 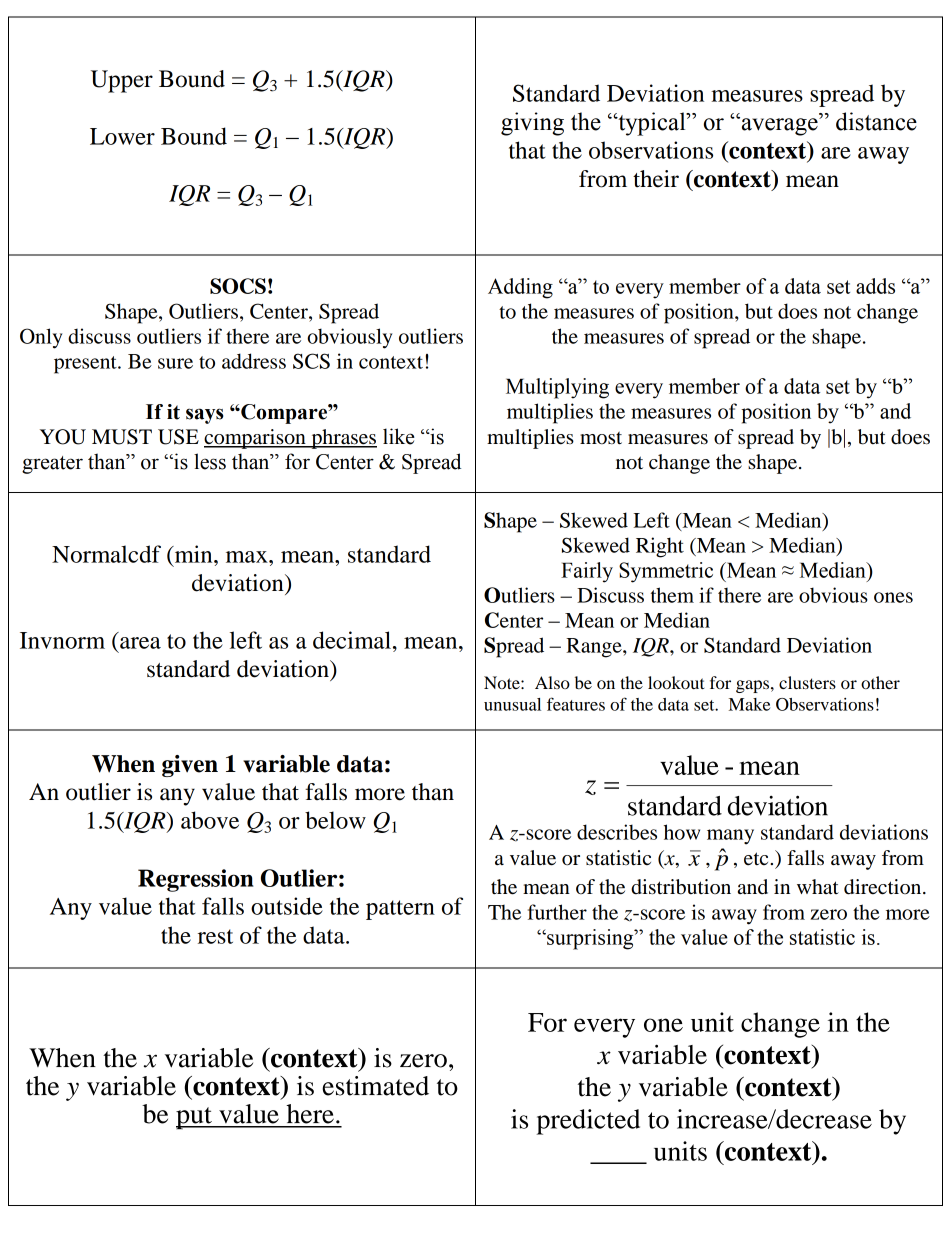 I want to click on present, so click(x=86, y=365).
